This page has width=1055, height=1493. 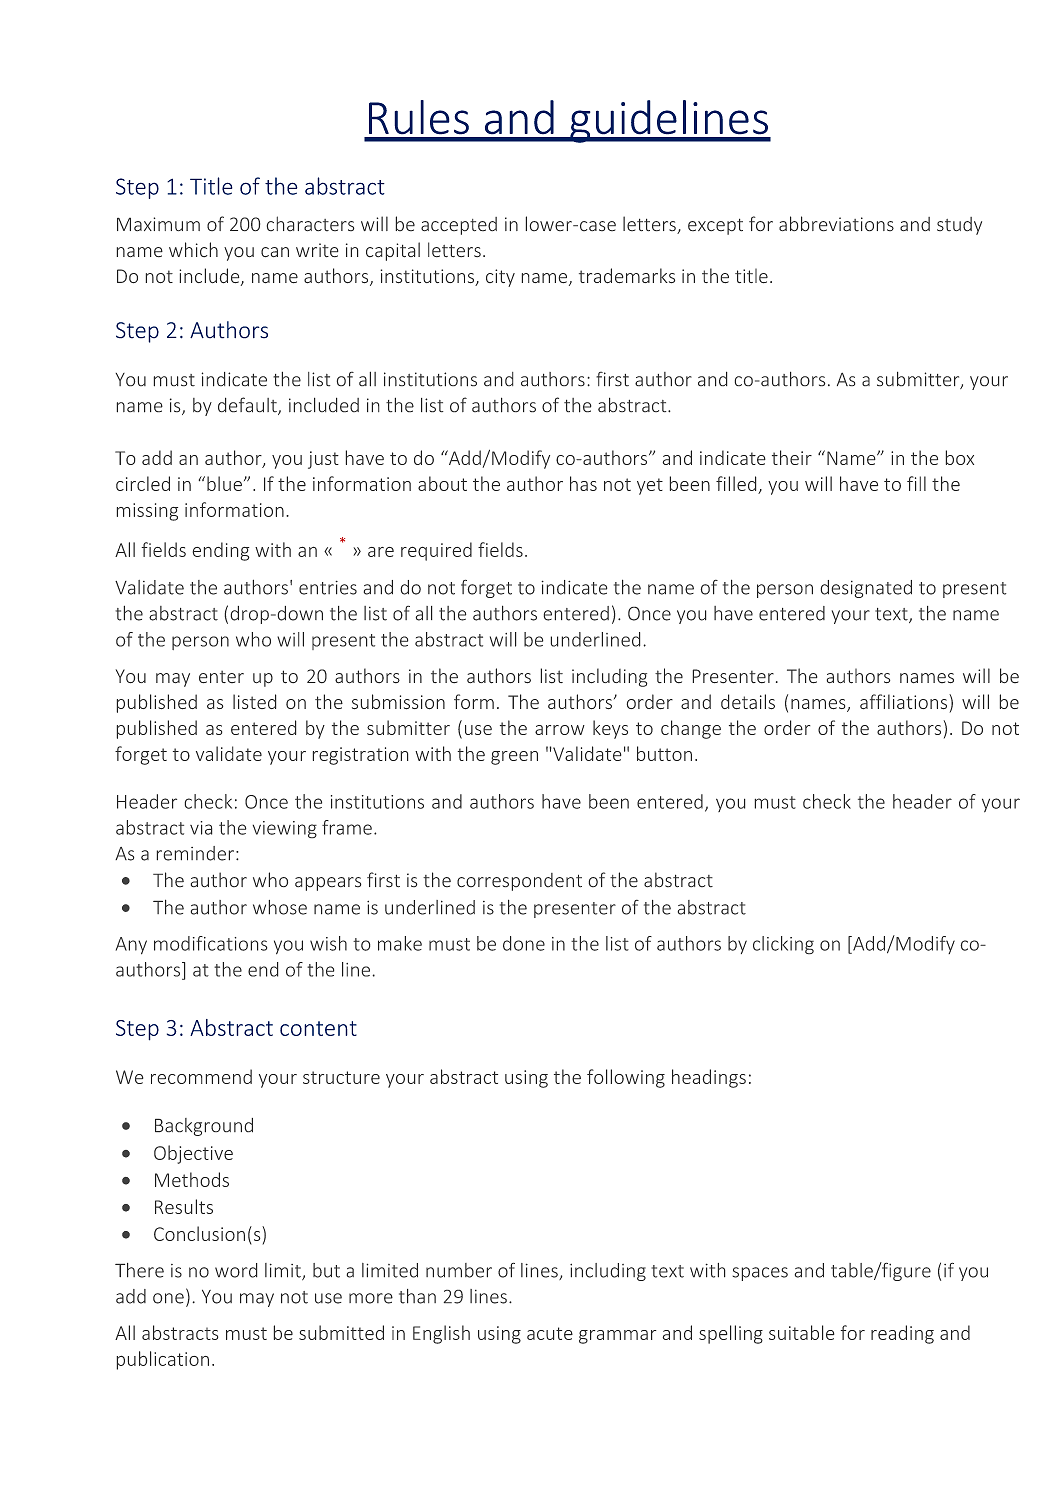 I want to click on which, so click(x=193, y=249).
